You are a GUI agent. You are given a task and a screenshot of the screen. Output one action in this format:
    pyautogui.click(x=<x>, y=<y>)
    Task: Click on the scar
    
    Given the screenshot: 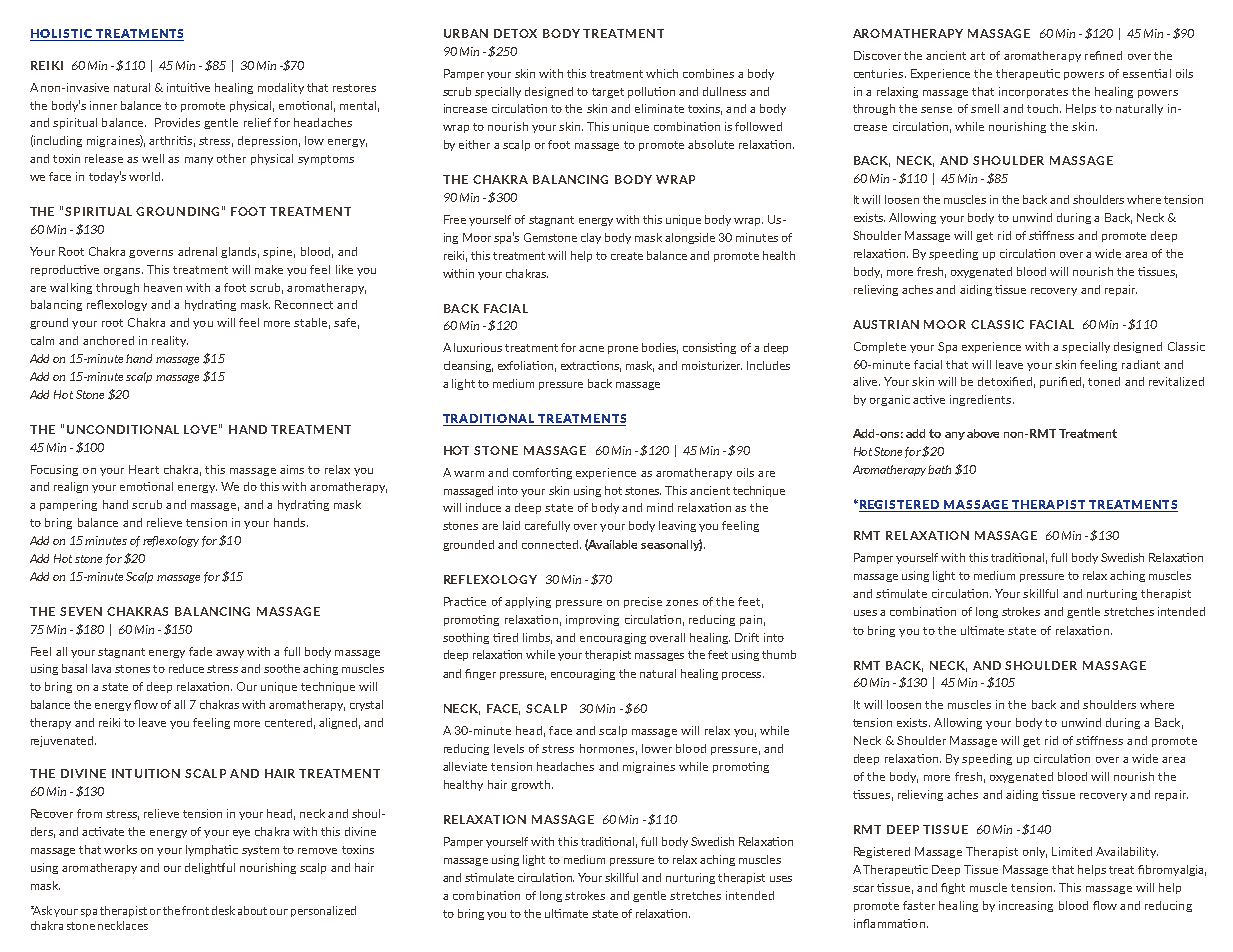 What is the action you would take?
    pyautogui.click(x=863, y=889)
